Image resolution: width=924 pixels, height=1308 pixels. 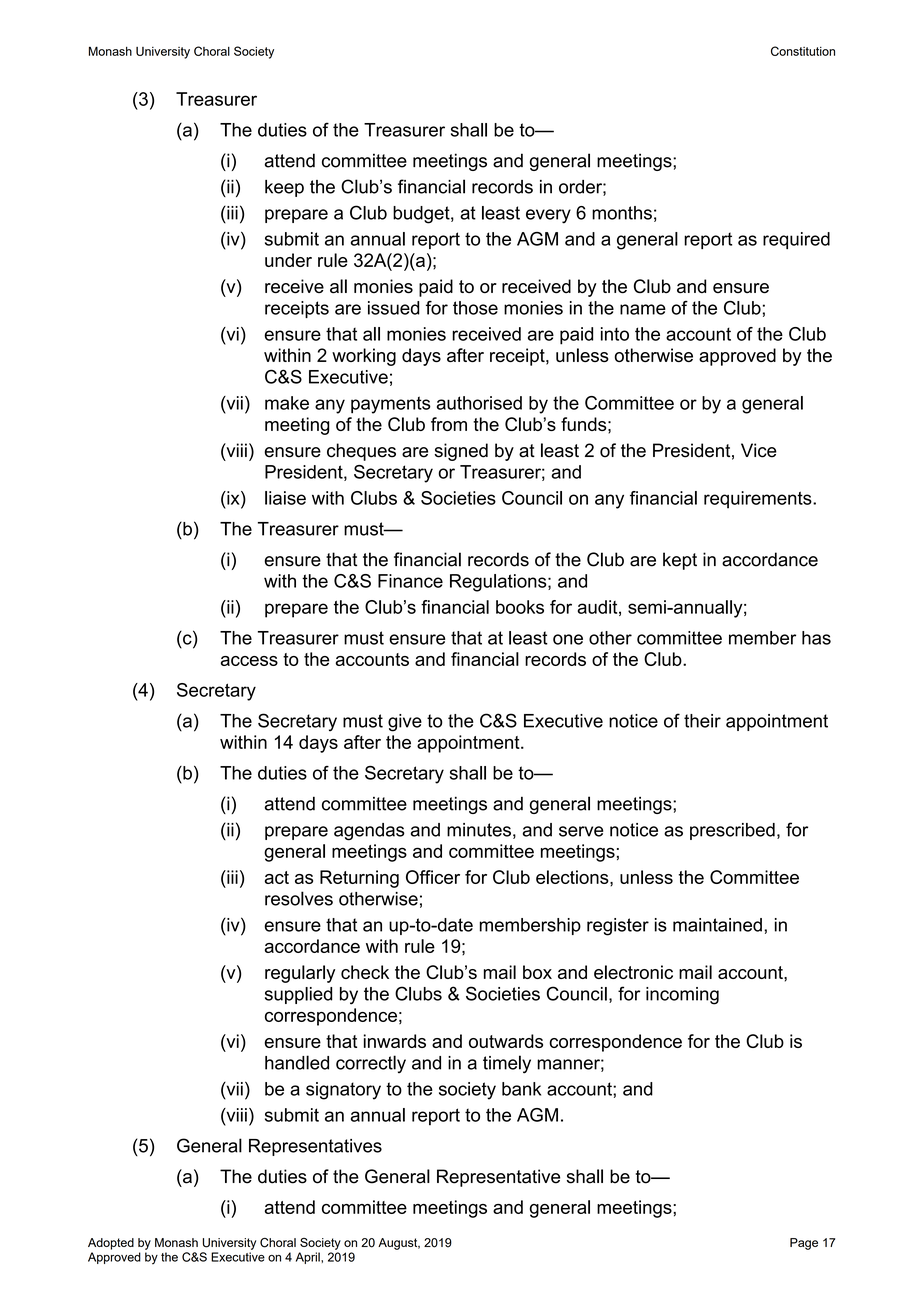 What do you see at coordinates (803, 51) in the page?
I see `Constitution` at bounding box center [803, 51].
